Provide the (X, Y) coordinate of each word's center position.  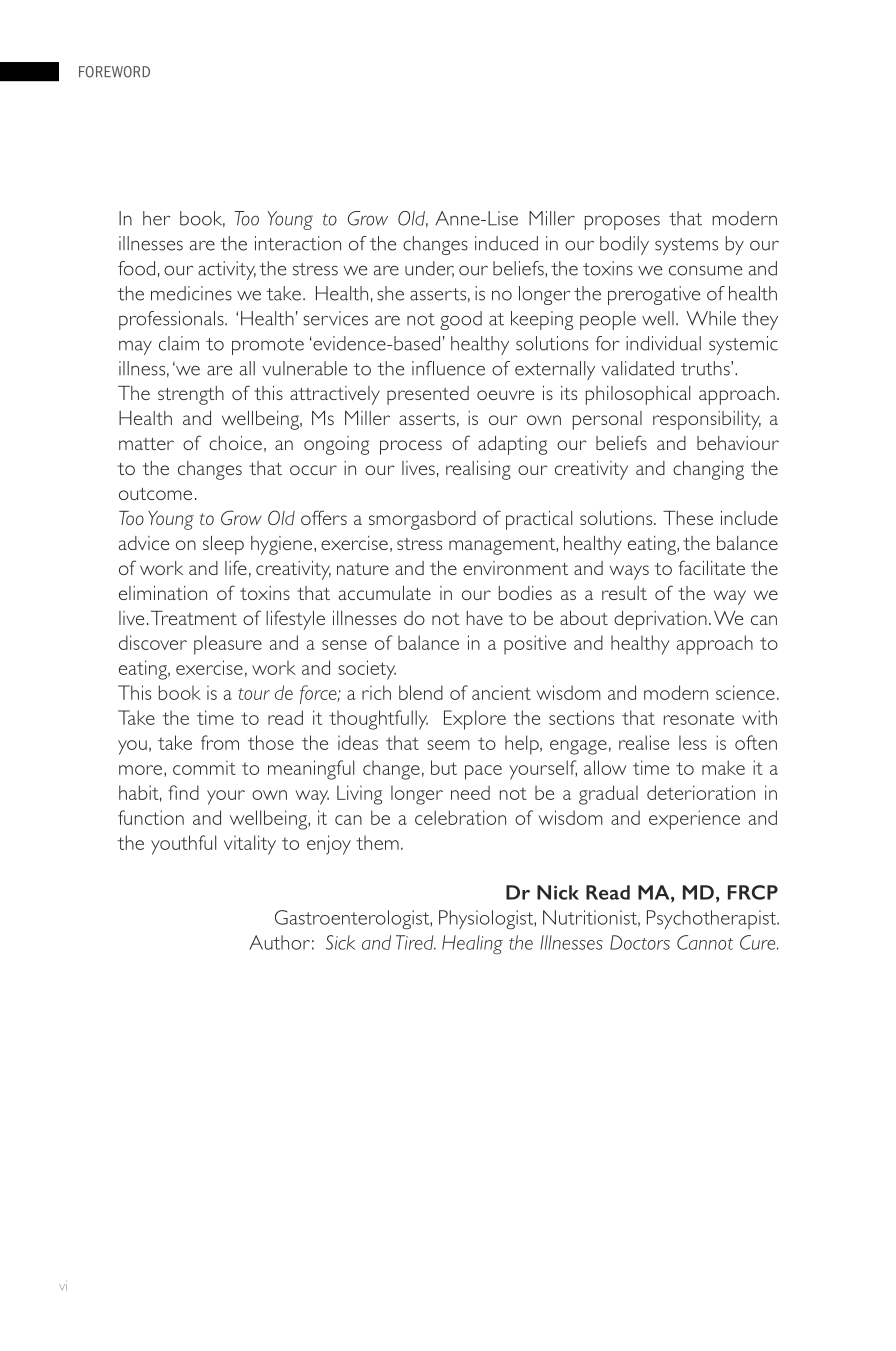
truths (706, 368)
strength (191, 395)
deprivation (660, 620)
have (485, 618)
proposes (622, 222)
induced (506, 243)
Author (279, 942)
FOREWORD (114, 72)
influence (448, 368)
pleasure (228, 645)
